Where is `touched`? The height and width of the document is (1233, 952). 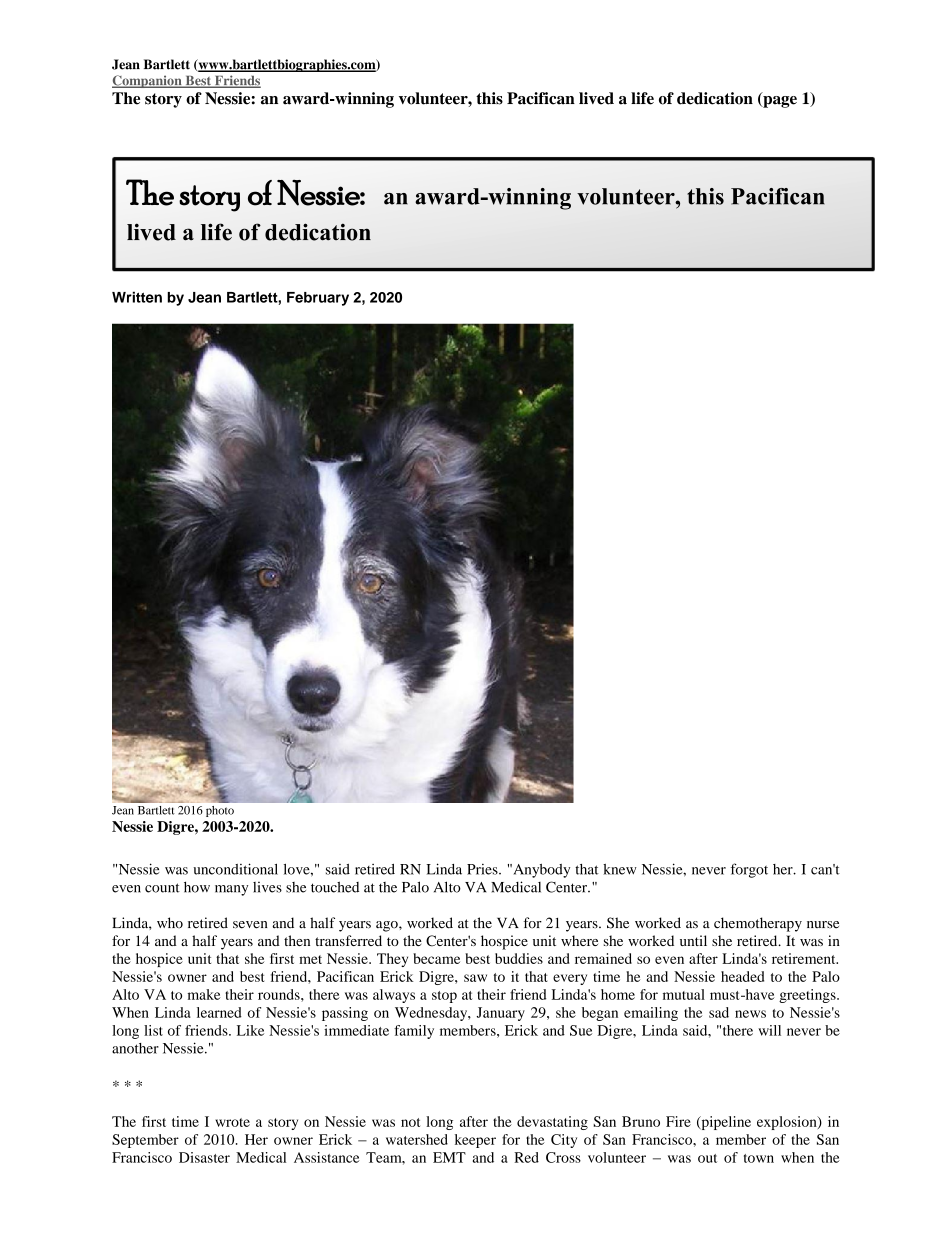 touched is located at coordinates (335, 887).
